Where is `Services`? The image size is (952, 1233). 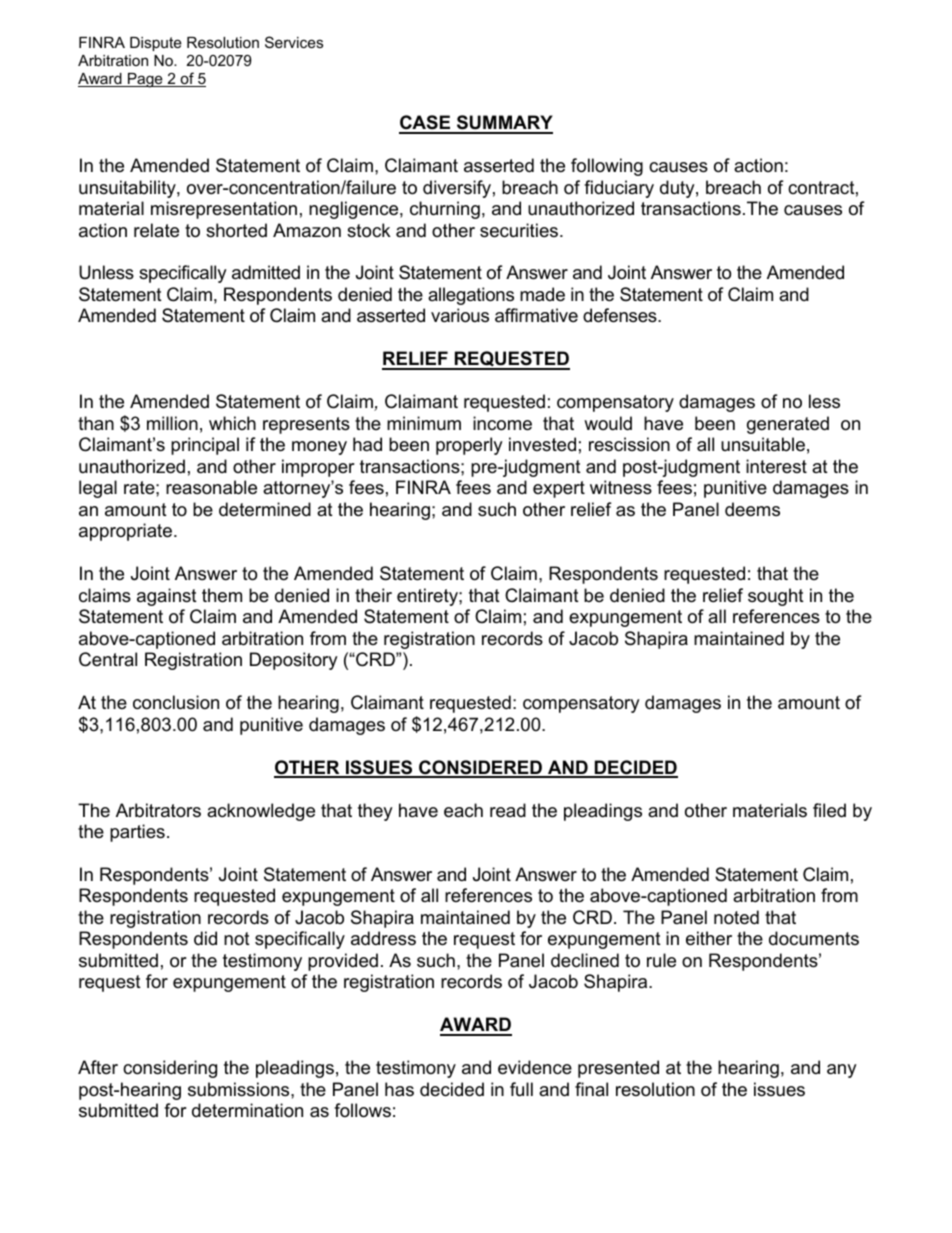
Services is located at coordinates (294, 42).
